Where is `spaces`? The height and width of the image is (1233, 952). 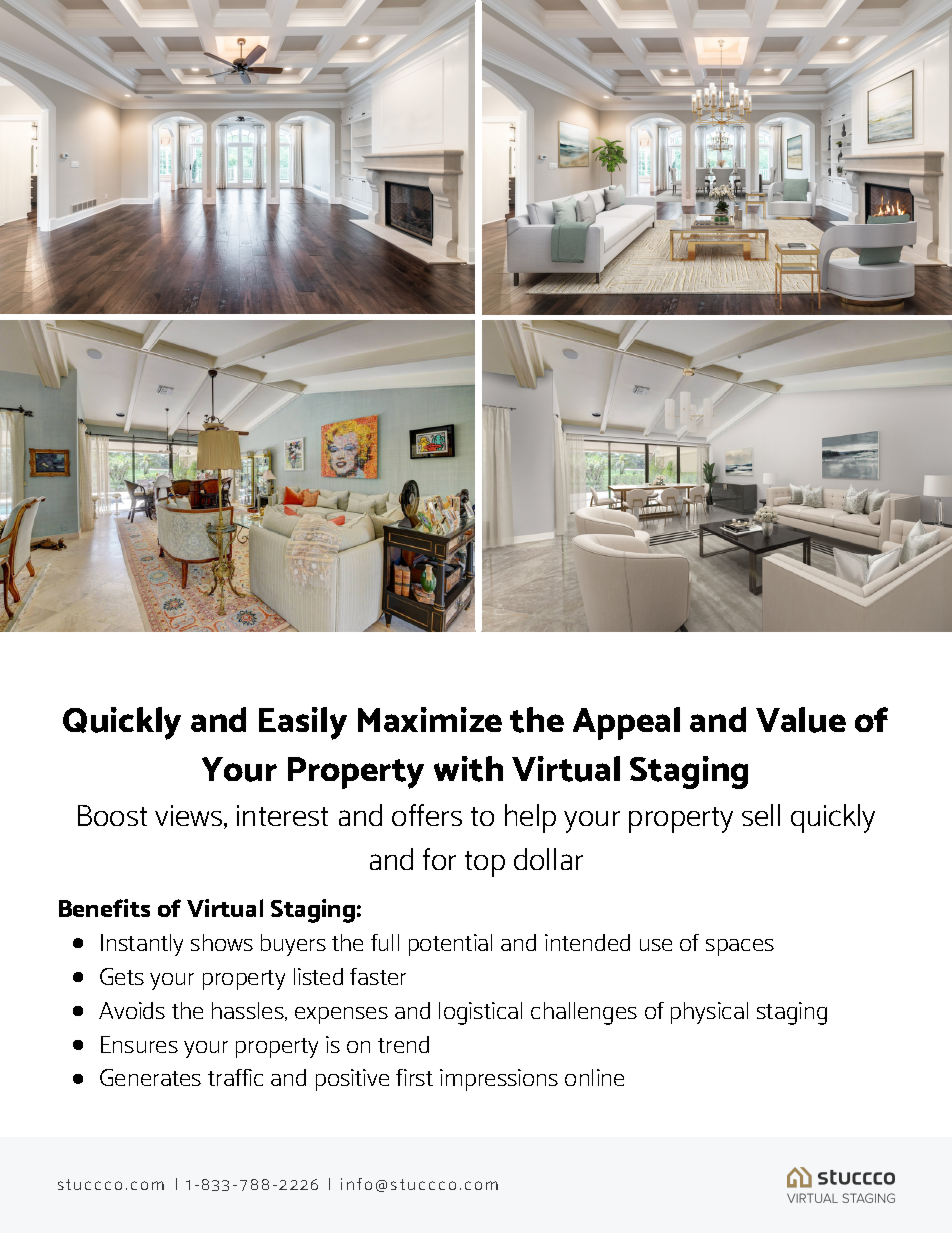 spaces is located at coordinates (740, 947).
